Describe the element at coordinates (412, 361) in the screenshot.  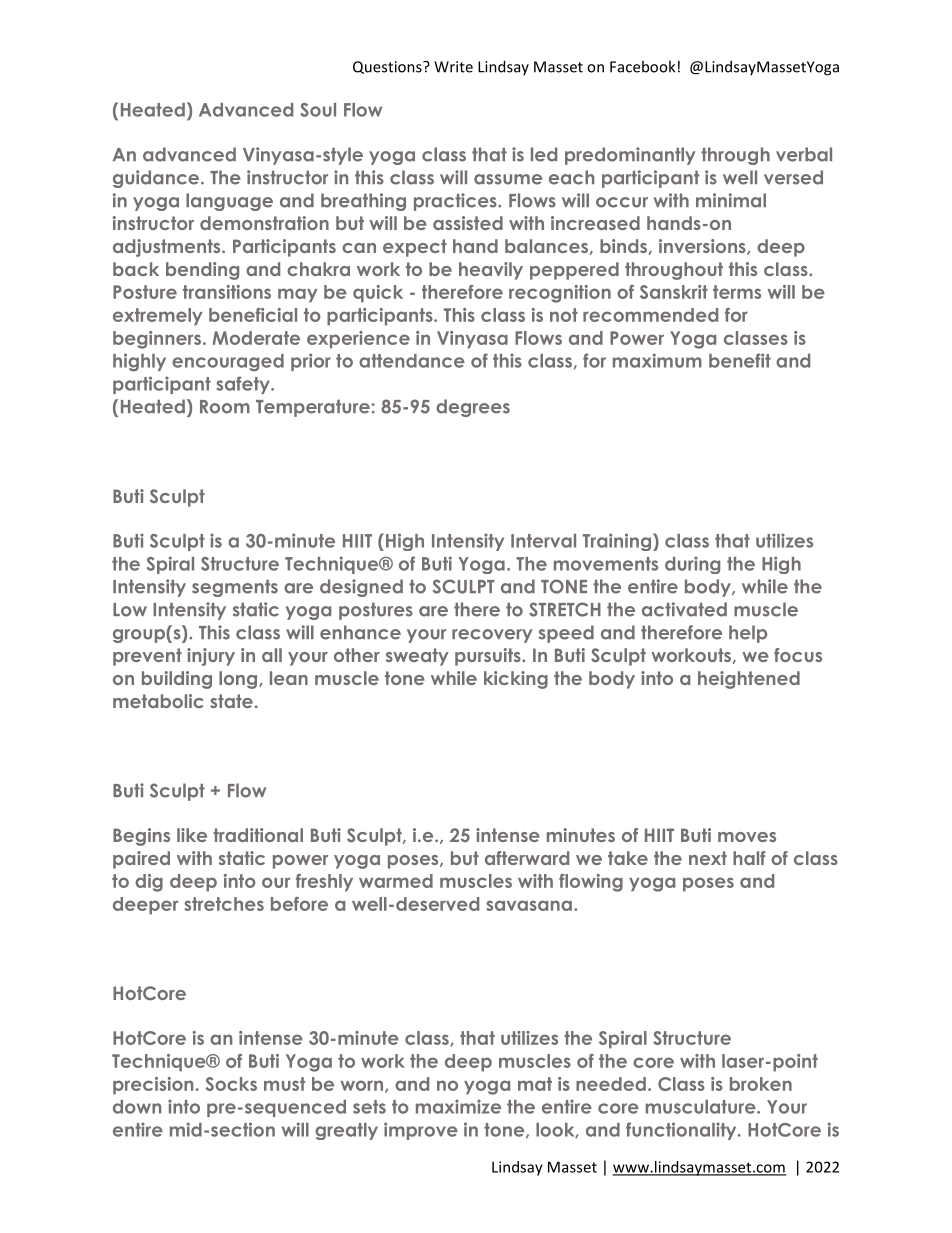
I see `attendance` at that location.
